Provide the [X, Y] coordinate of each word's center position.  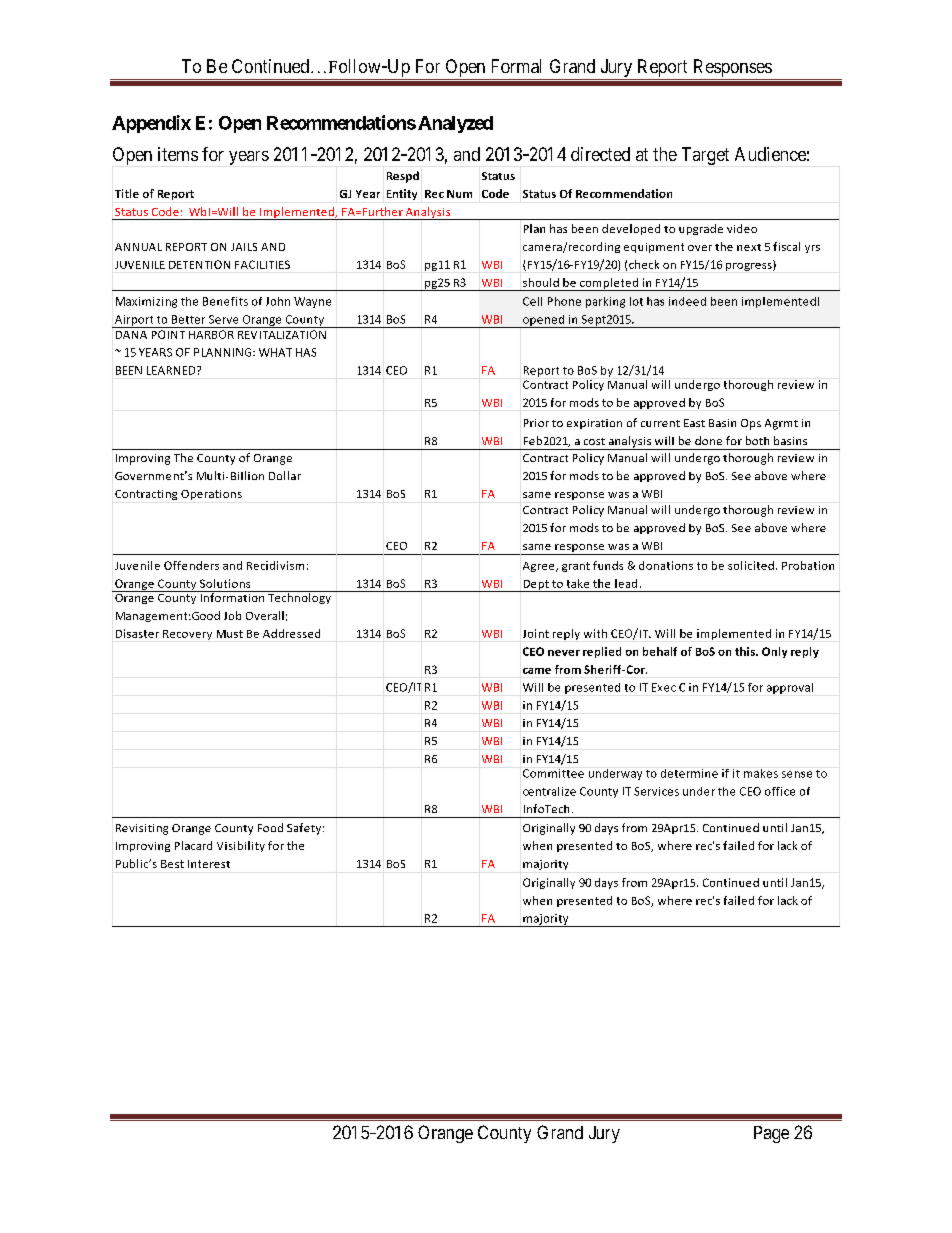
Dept [536, 586]
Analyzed [455, 124]
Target [705, 156]
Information [232, 596]
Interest [209, 864]
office [780, 791]
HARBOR [211, 334]
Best [172, 864]
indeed [687, 301]
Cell [532, 301]
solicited [751, 565]
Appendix [151, 124]
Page [771, 1134]
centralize [549, 791]
